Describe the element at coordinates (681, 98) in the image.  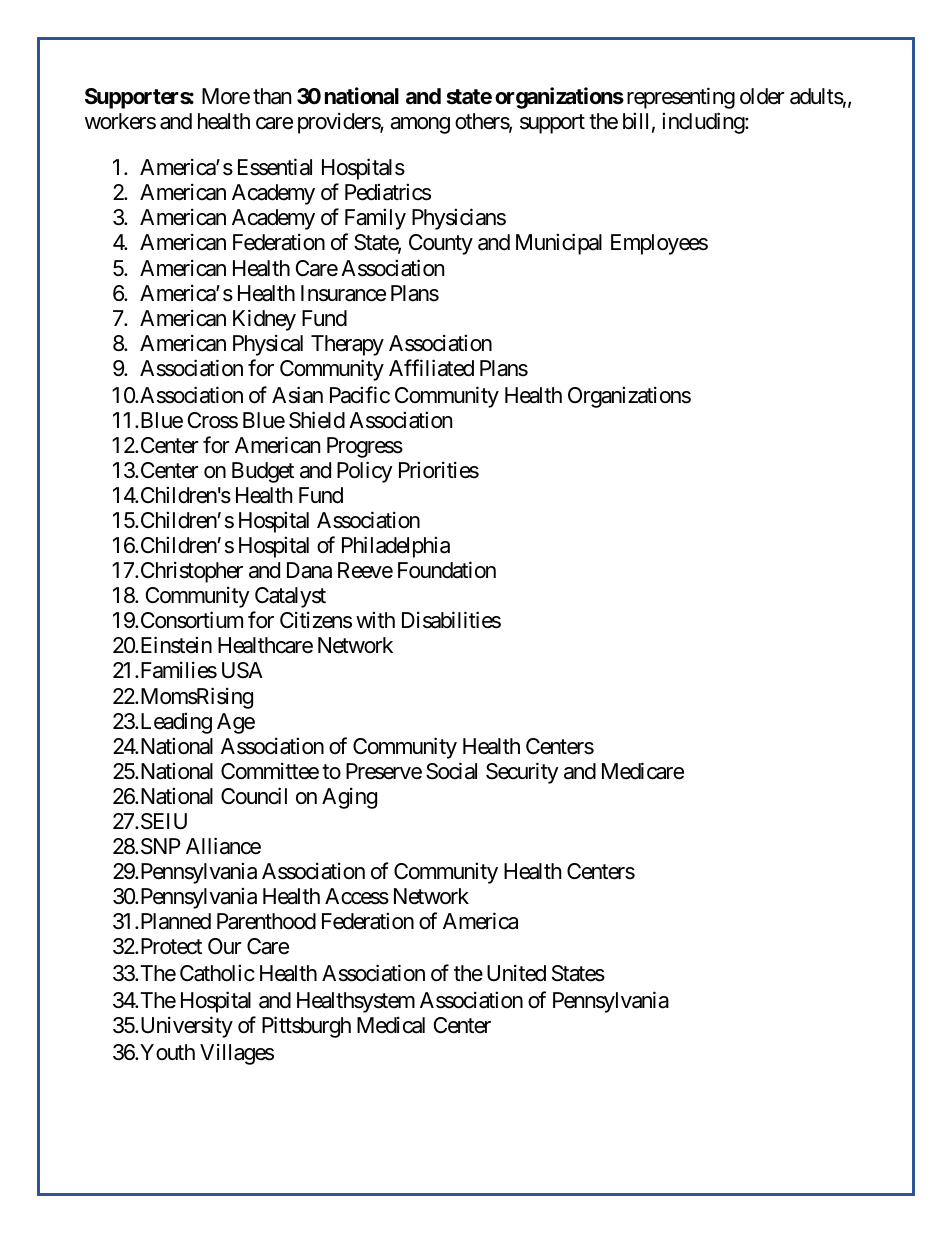
I see `representing` at that location.
